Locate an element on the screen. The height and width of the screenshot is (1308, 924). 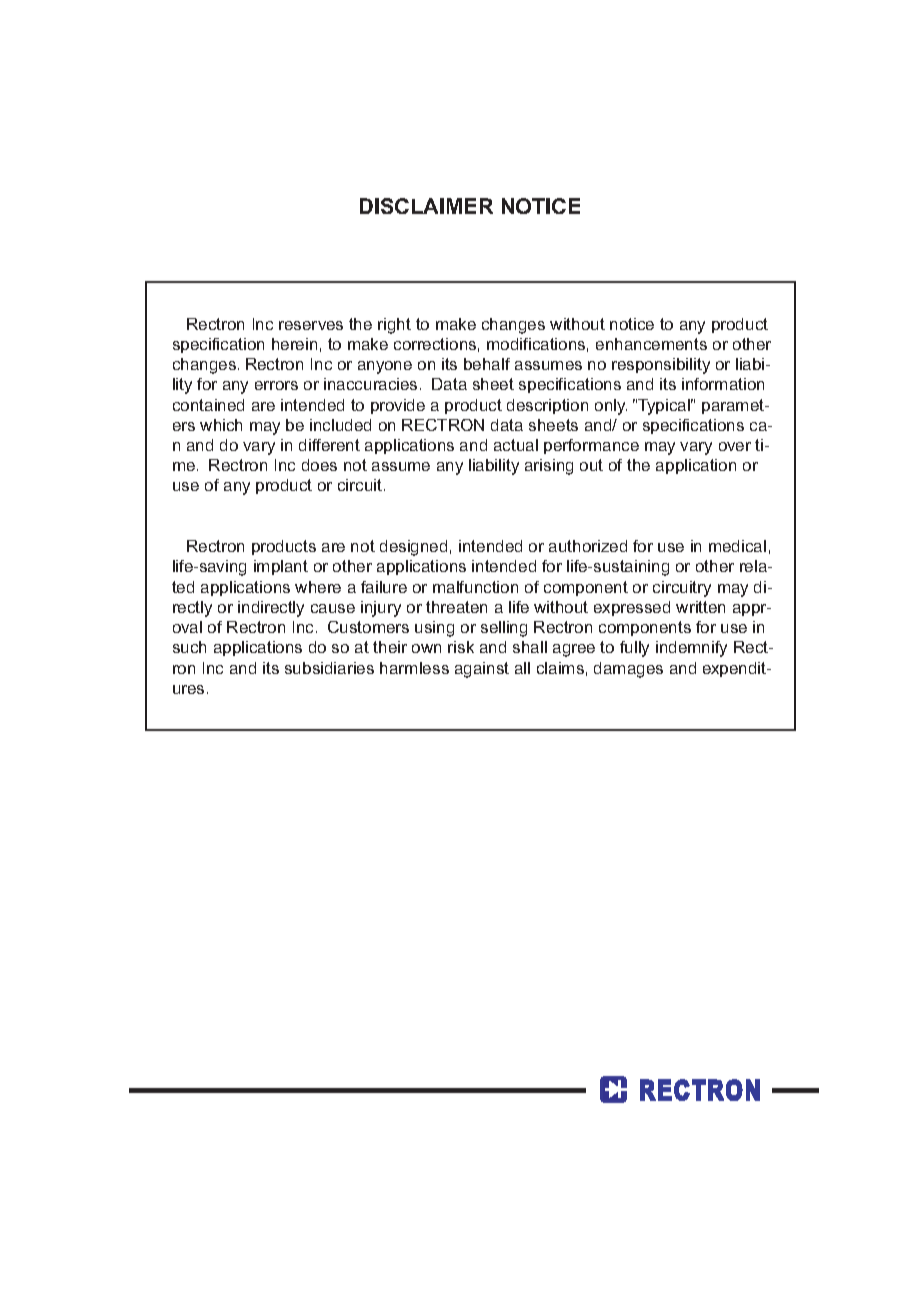
only is located at coordinates (611, 407).
